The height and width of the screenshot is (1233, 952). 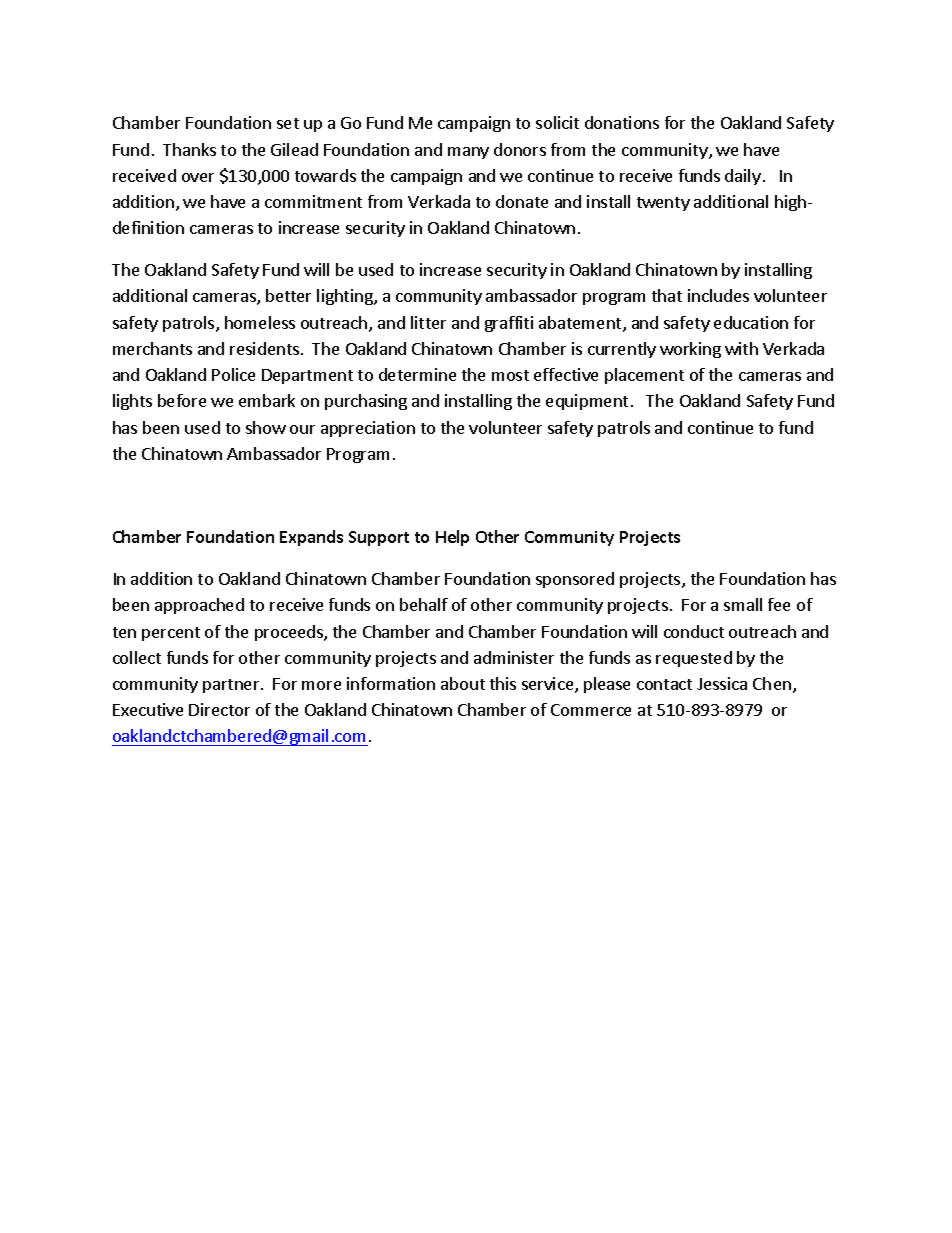 What do you see at coordinates (368, 429) in the screenshot?
I see `appreciation` at bounding box center [368, 429].
